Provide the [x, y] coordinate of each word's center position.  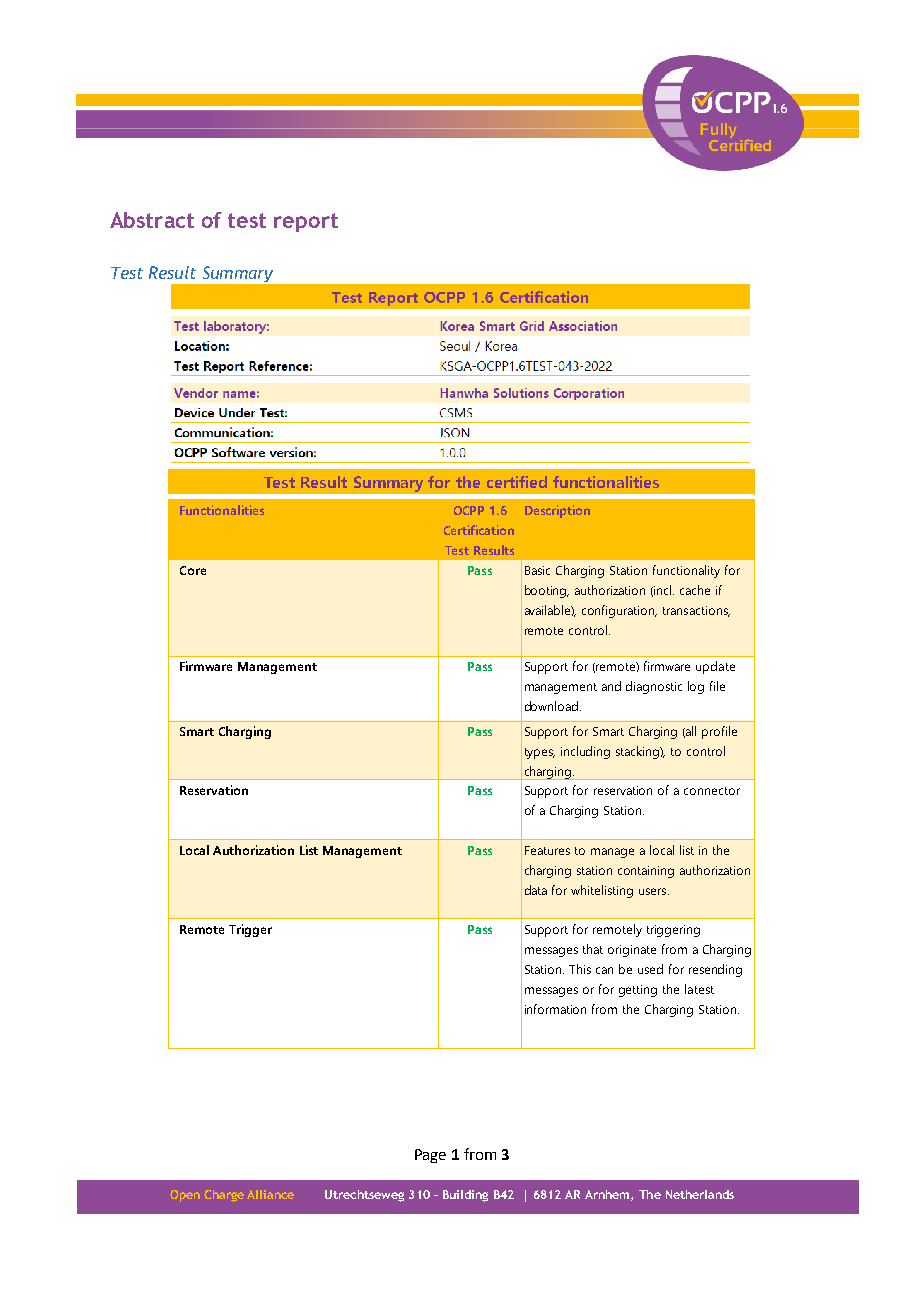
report [306, 222]
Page [430, 1156]
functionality [686, 571]
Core [193, 570]
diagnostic [654, 687]
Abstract [152, 220]
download [551, 706]
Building [465, 1196]
